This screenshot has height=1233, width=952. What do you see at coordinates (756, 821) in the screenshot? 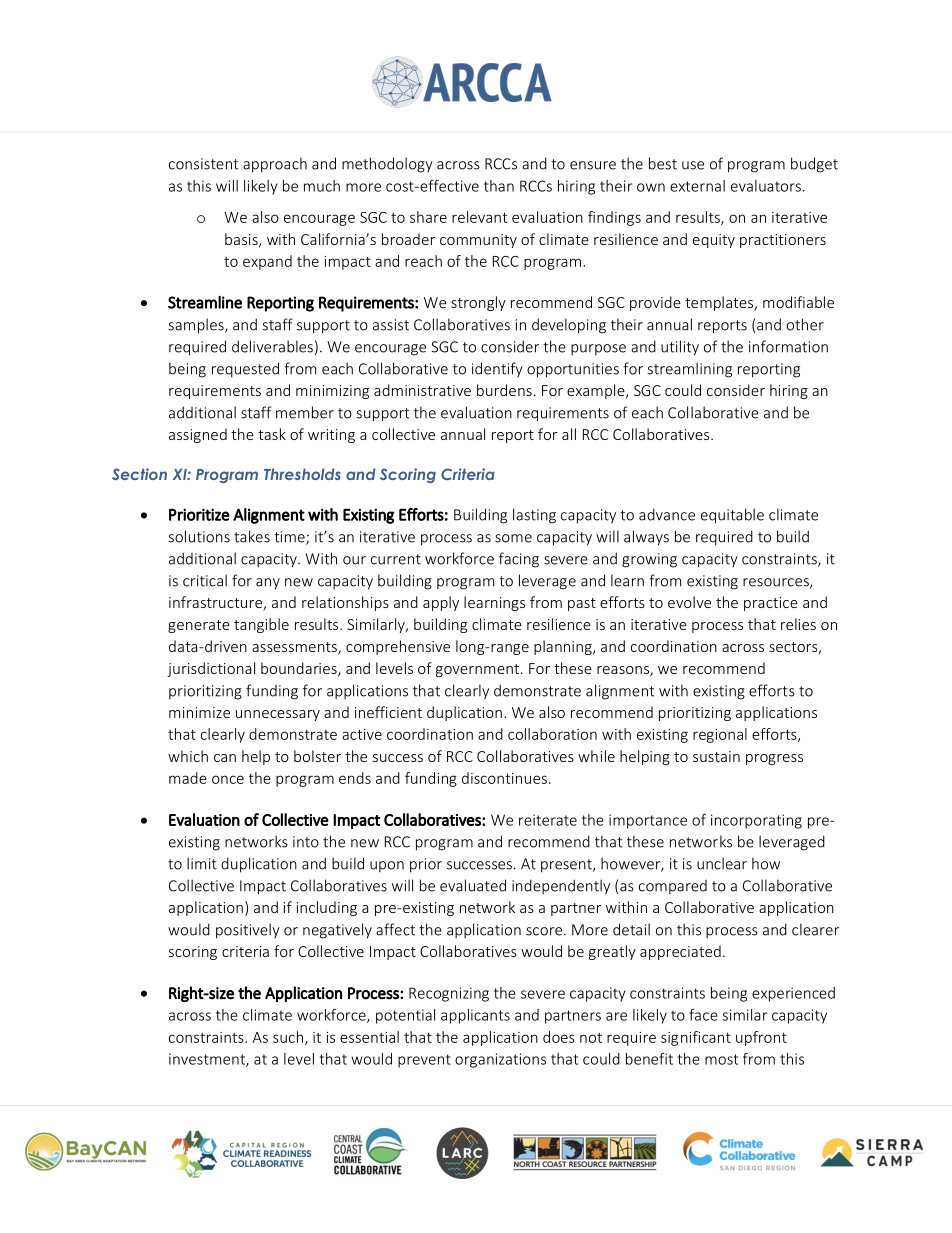
I see `incorporating` at bounding box center [756, 821].
